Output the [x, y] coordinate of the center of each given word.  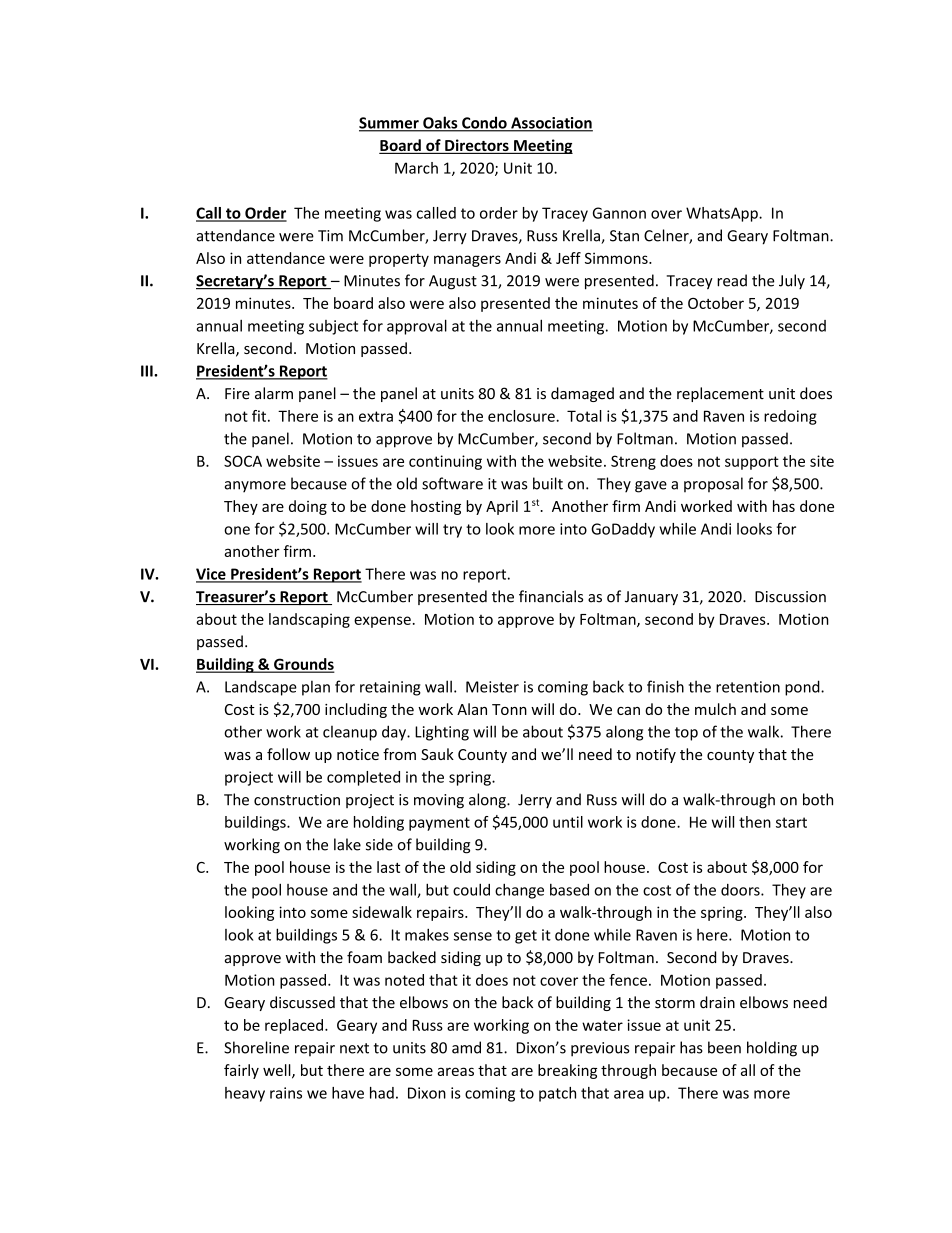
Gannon [619, 213]
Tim [330, 236]
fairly [241, 1071]
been [724, 1047]
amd [466, 1047]
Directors [477, 146]
